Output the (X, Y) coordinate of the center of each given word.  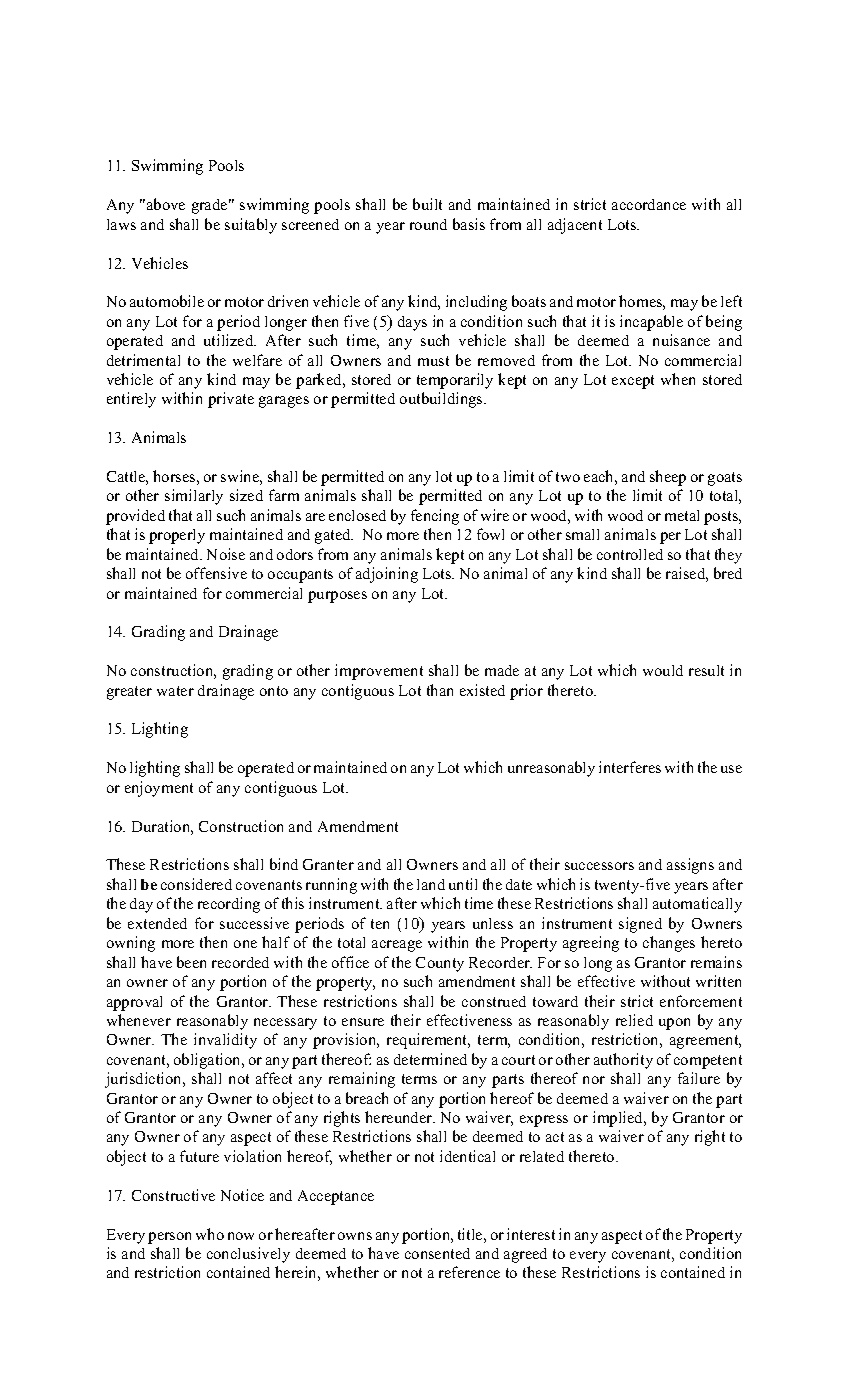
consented (437, 1253)
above (166, 204)
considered (196, 884)
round (428, 224)
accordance (649, 204)
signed (640, 925)
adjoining (387, 575)
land (431, 884)
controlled (630, 554)
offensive (216, 573)
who (210, 1234)
